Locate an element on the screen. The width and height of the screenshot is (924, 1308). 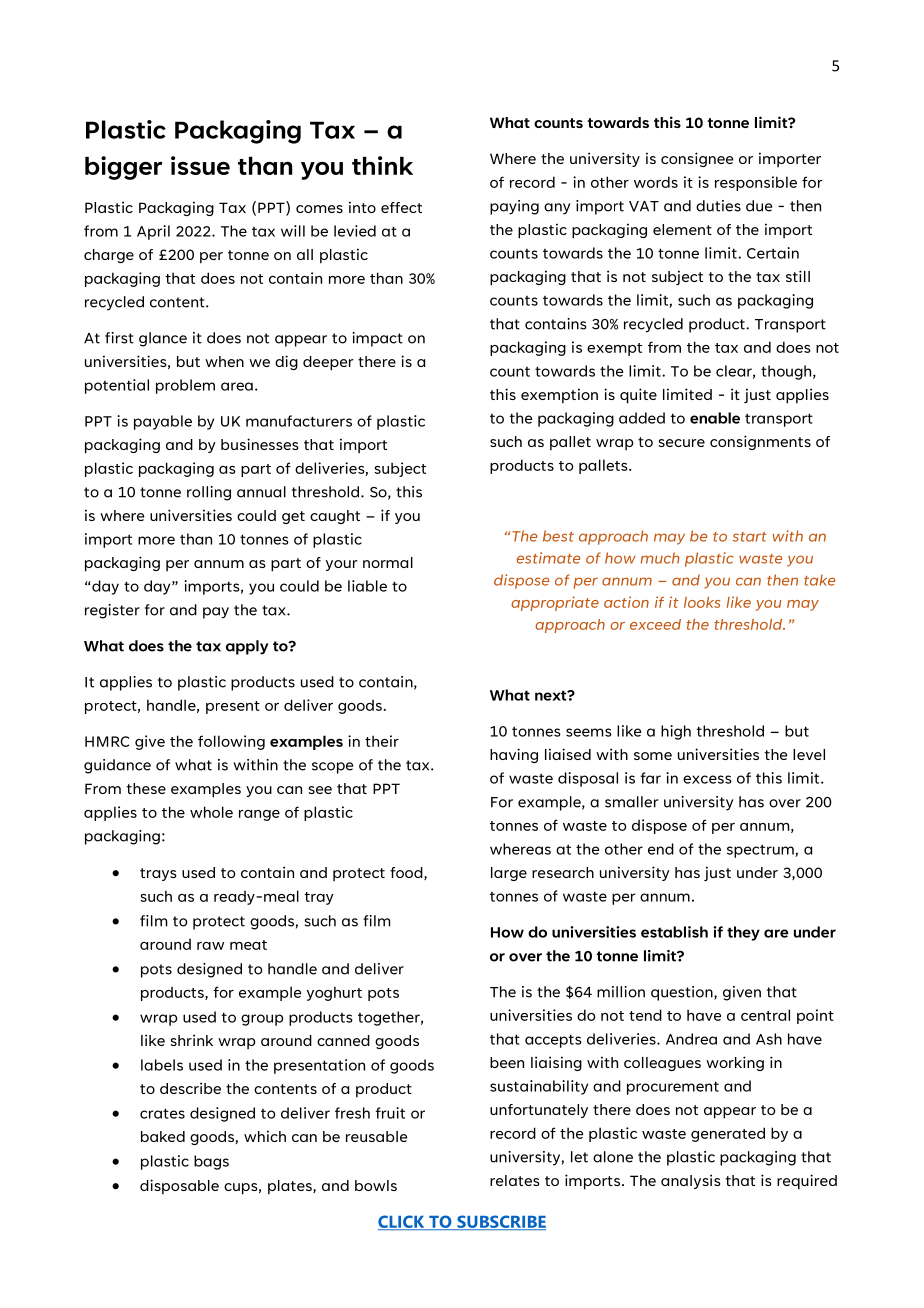
high is located at coordinates (676, 732).
